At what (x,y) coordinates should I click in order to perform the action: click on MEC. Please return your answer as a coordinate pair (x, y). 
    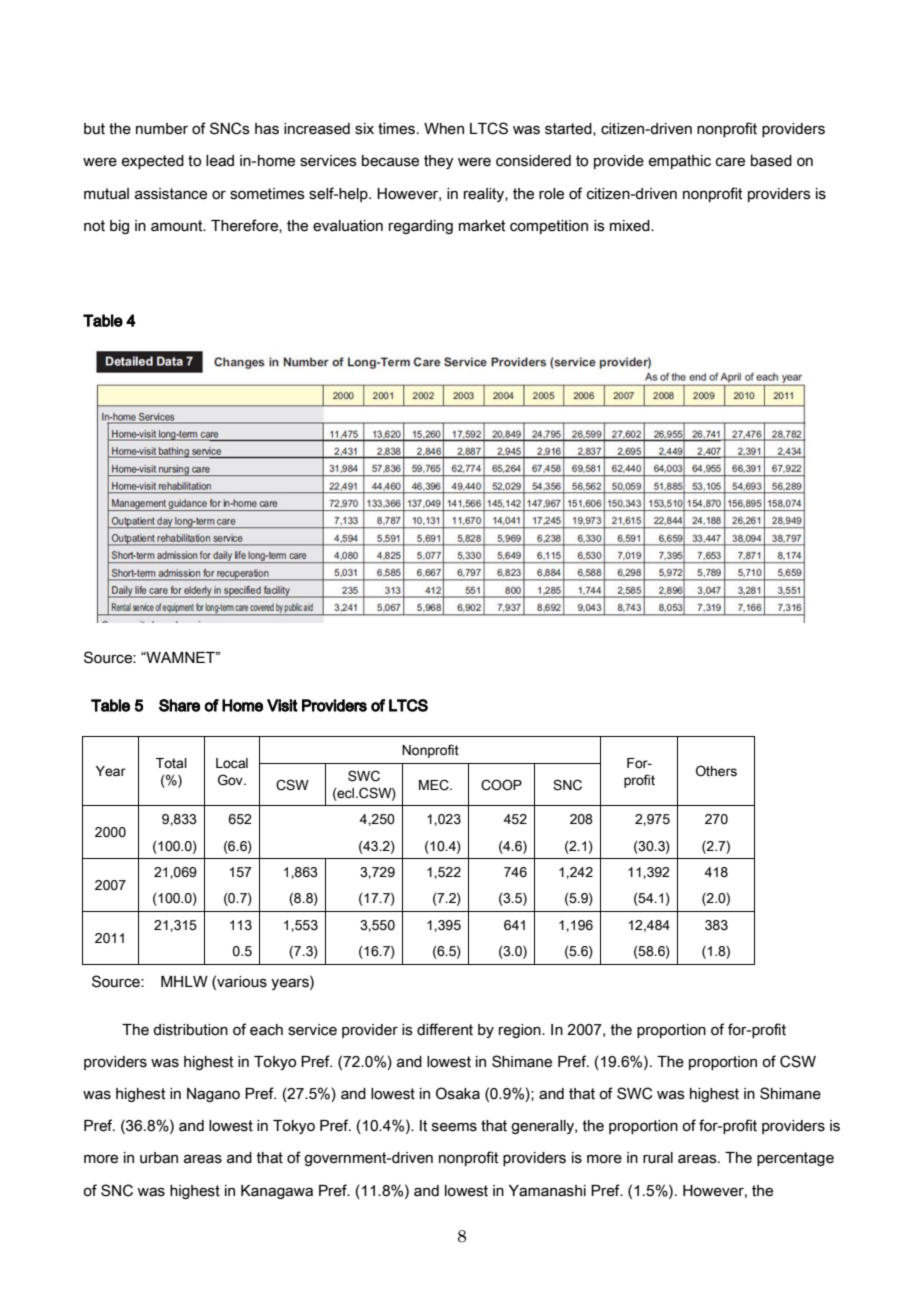
    Looking at the image, I should click on (435, 785).
